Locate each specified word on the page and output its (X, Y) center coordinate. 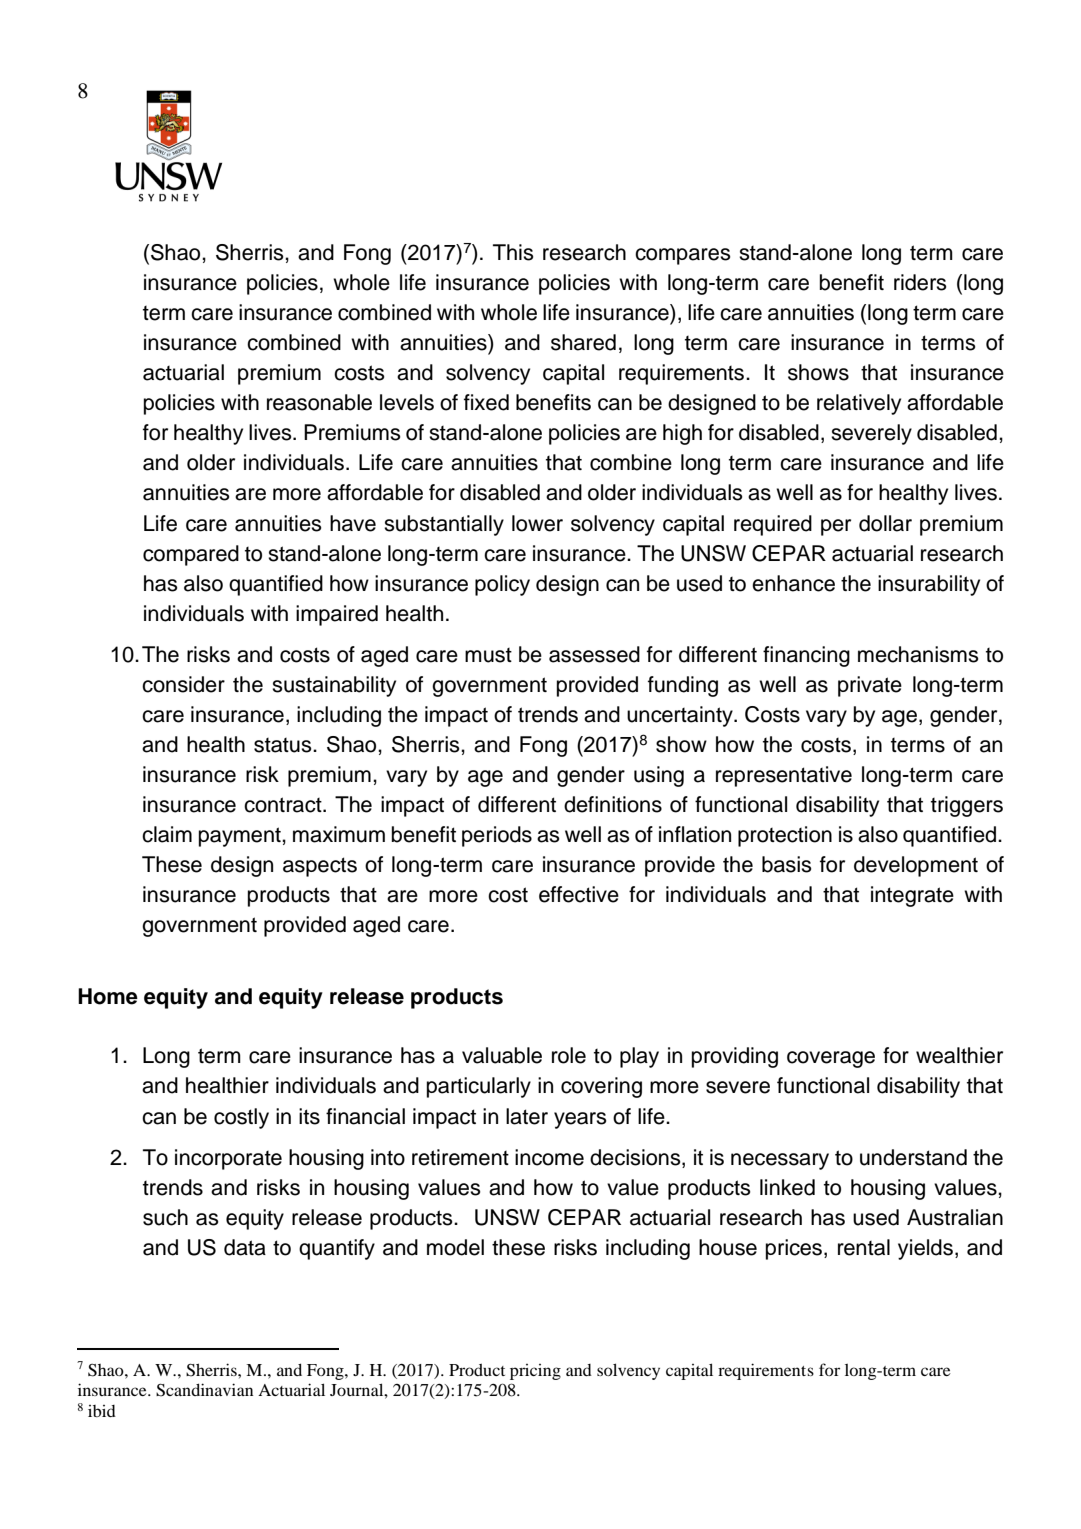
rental (864, 1247)
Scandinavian (204, 1390)
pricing (535, 1372)
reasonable (319, 402)
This (513, 252)
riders (920, 282)
